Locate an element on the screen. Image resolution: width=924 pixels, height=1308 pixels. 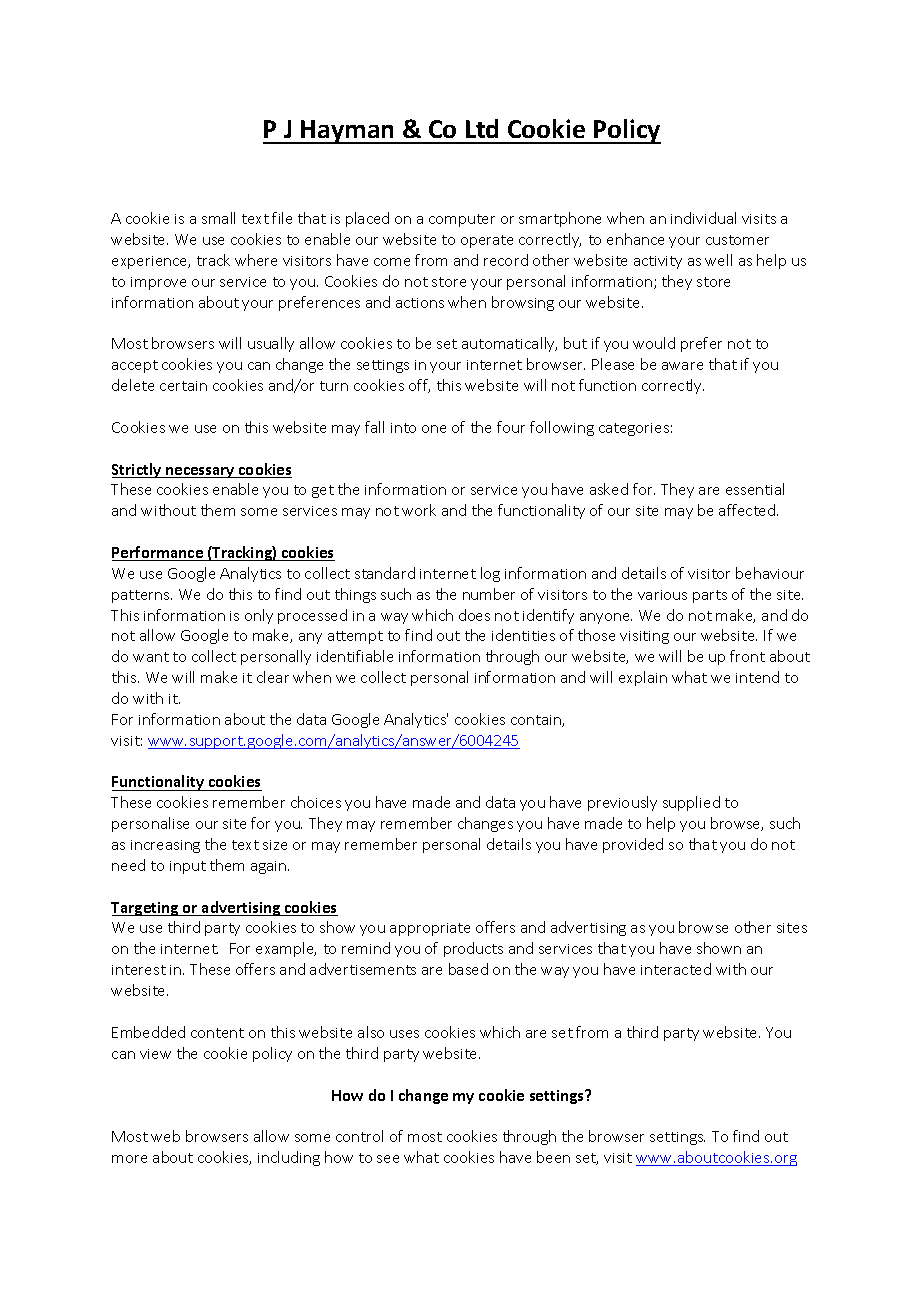
small is located at coordinates (218, 218).
